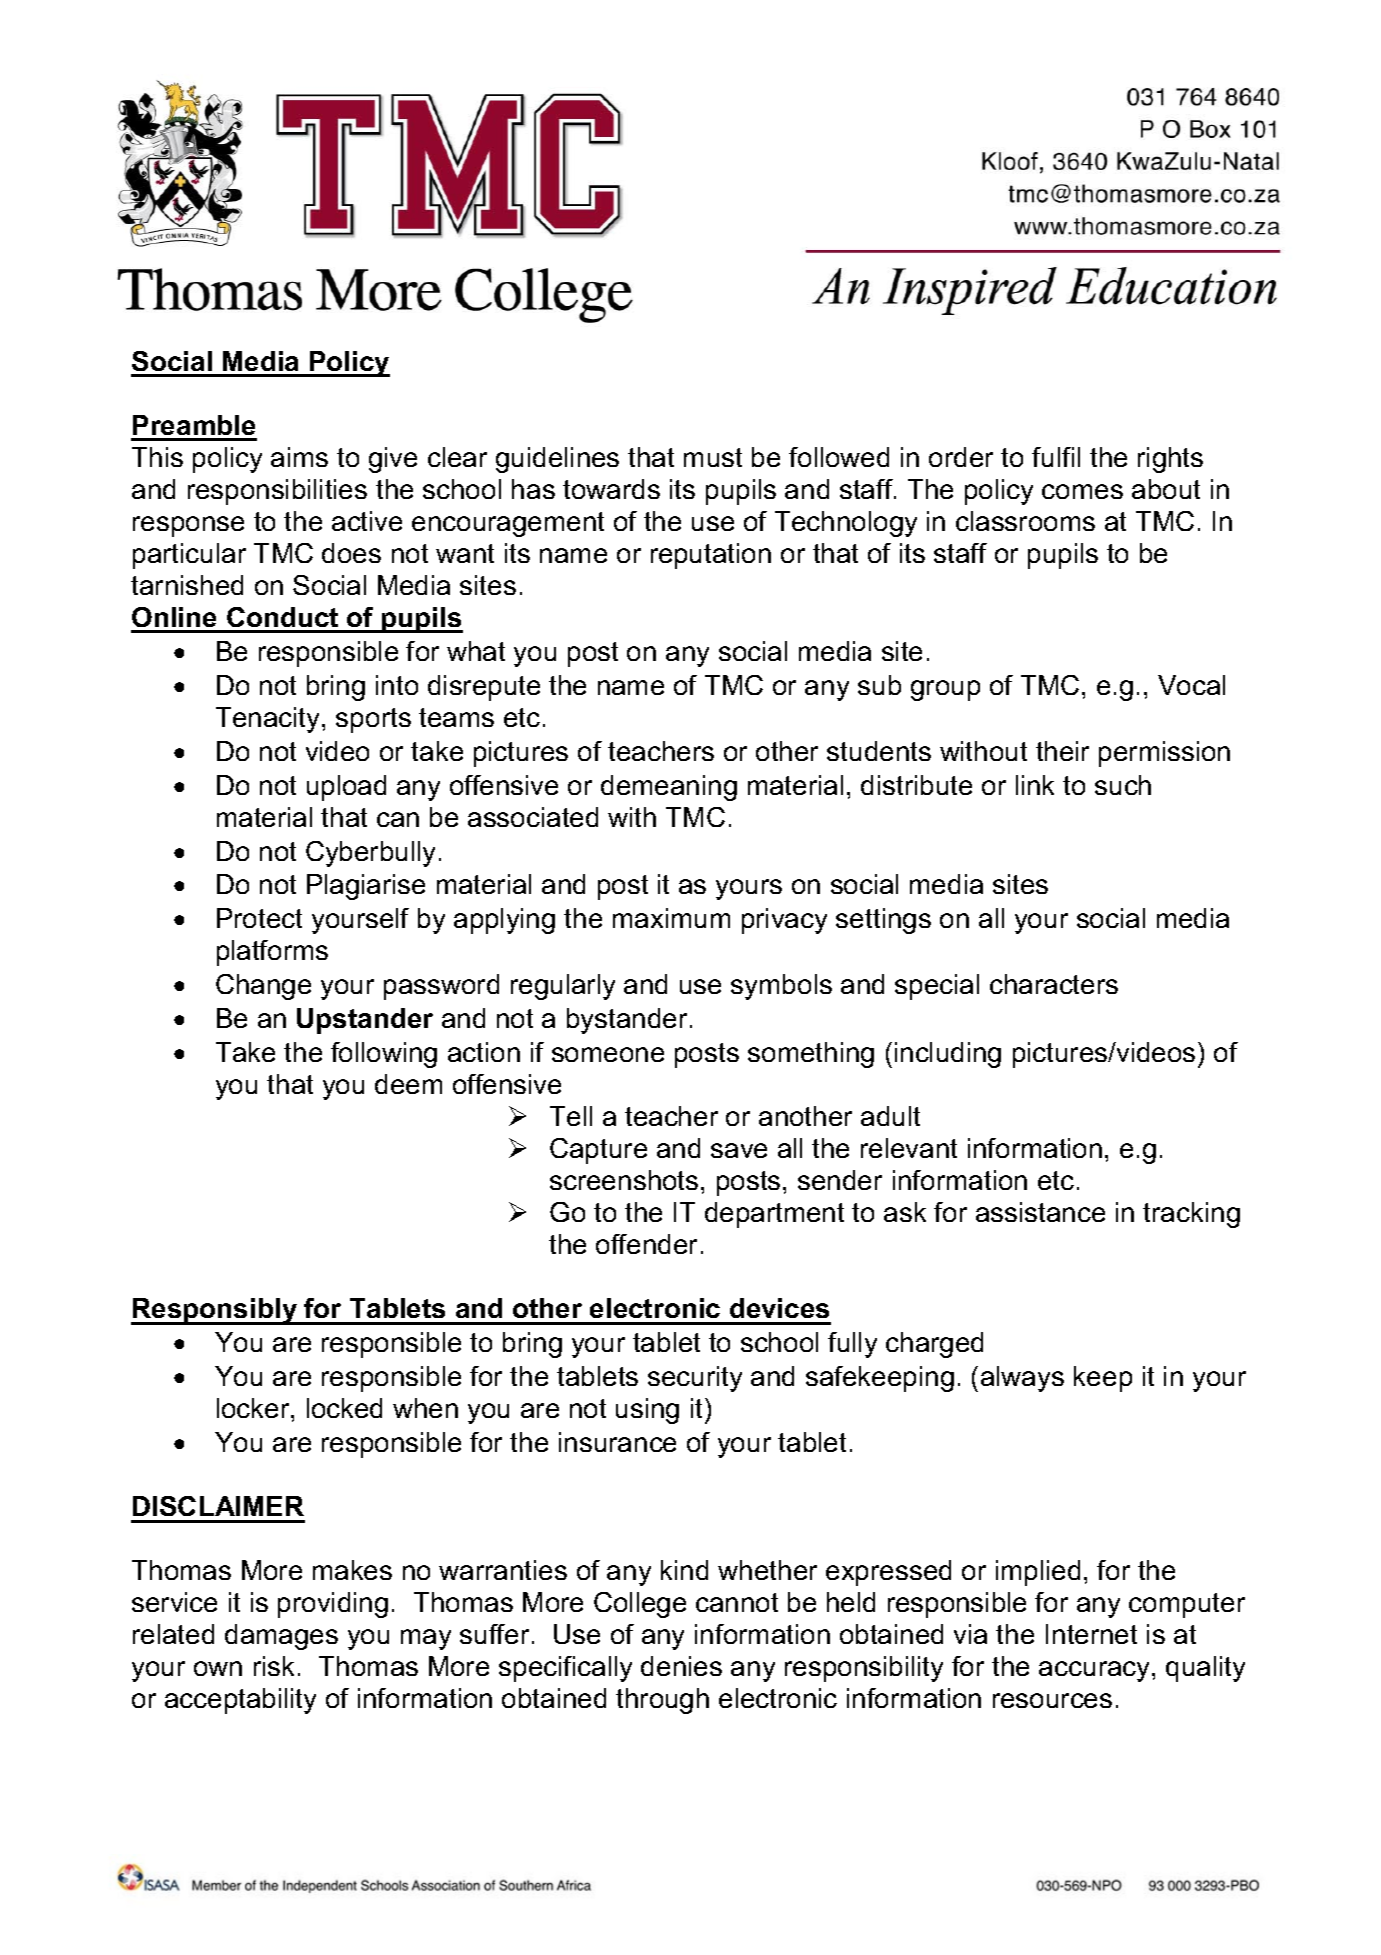 Image resolution: width=1381 pixels, height=1955 pixels. I want to click on such, so click(1123, 785).
